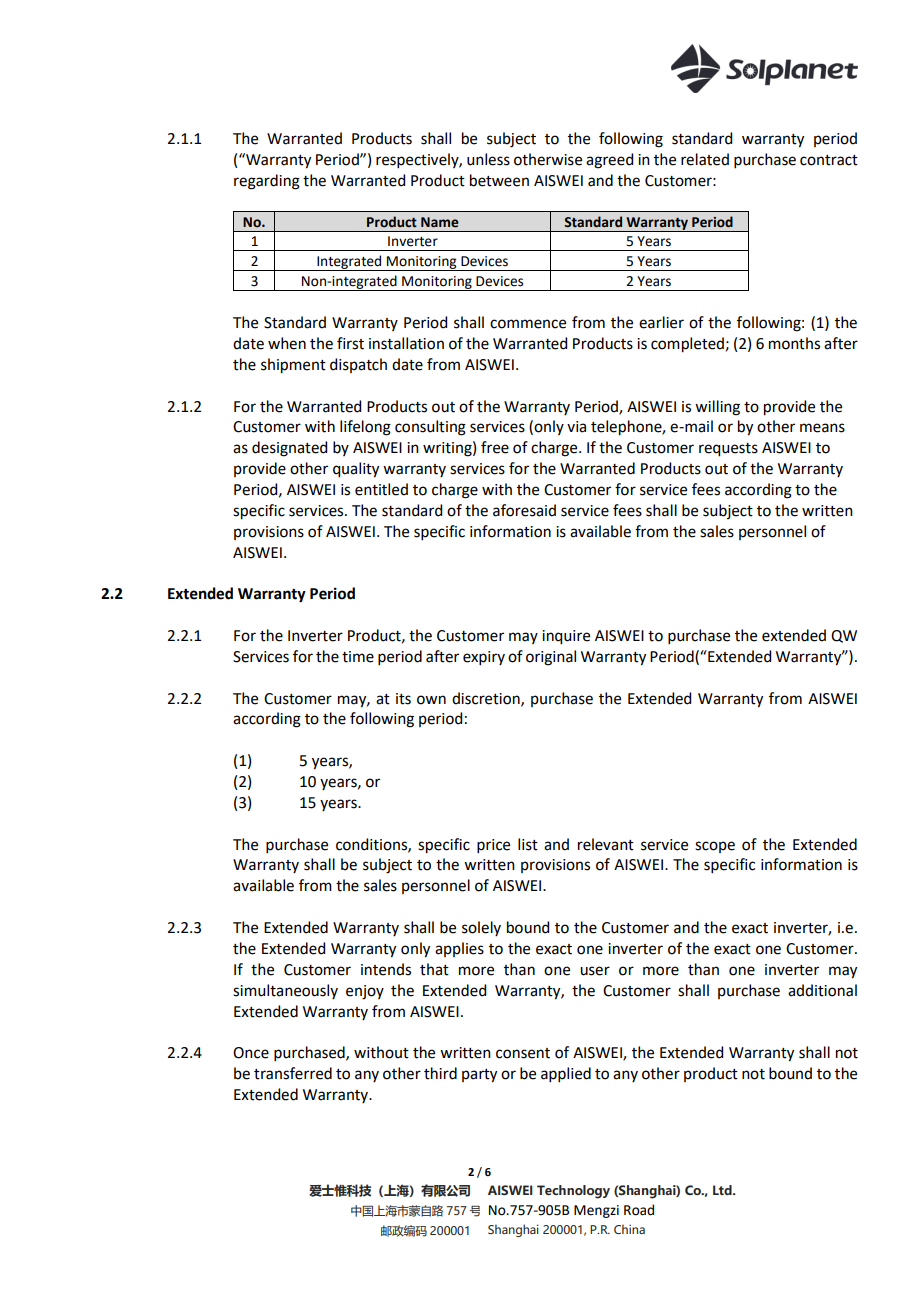  I want to click on transferred, so click(293, 1073).
